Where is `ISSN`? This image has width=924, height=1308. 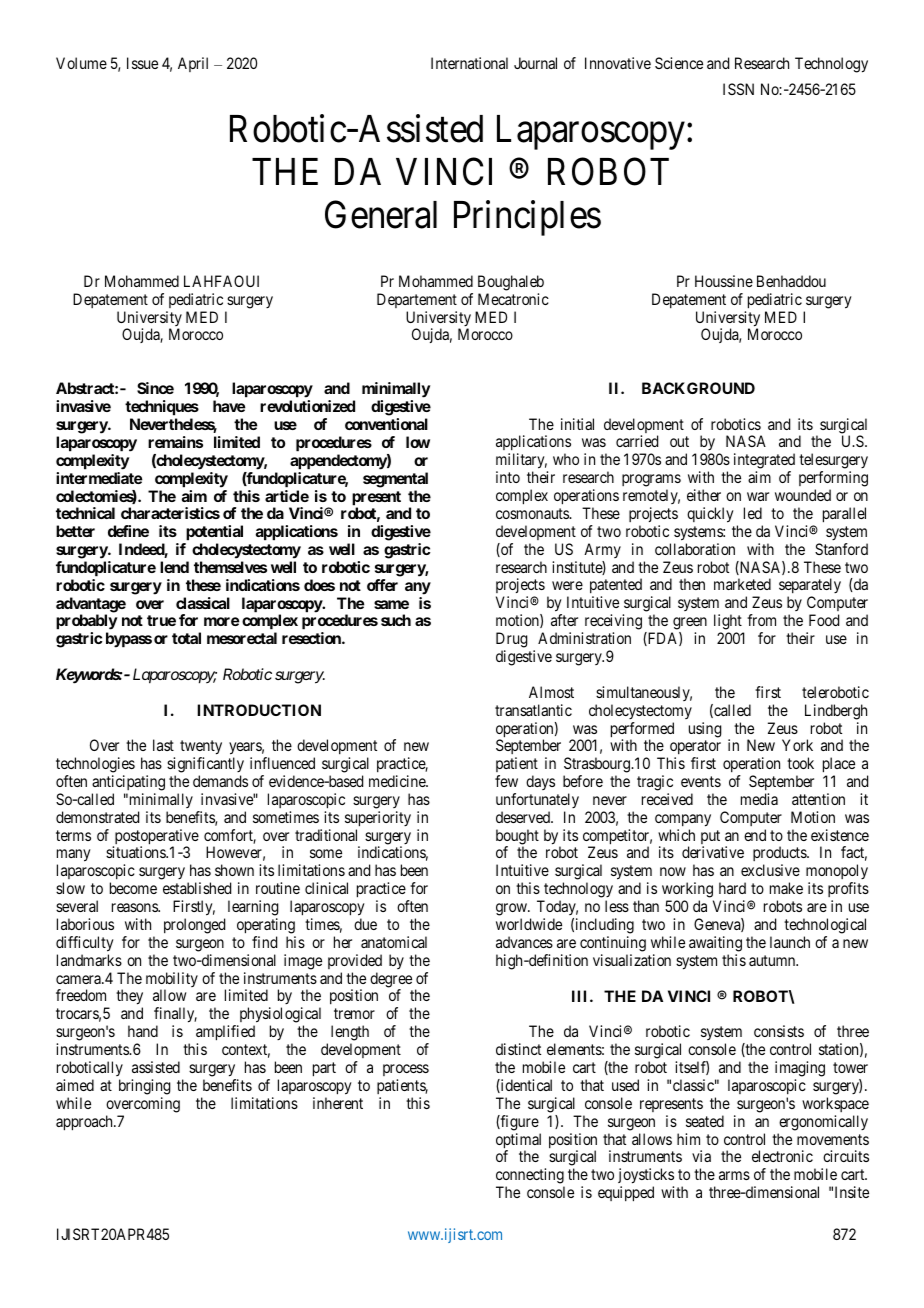
ISSN is located at coordinates (738, 89).
